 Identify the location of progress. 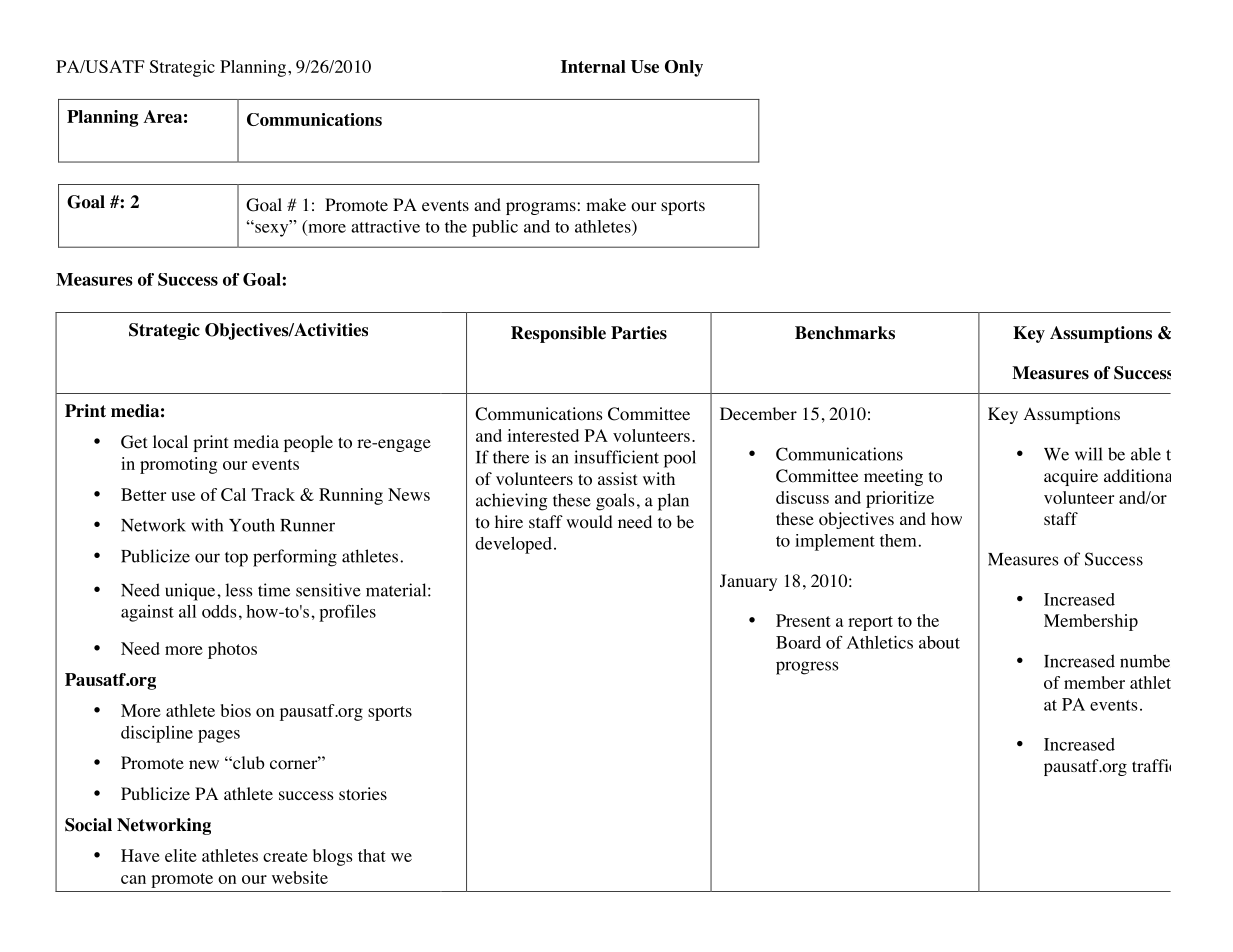
(807, 668).
